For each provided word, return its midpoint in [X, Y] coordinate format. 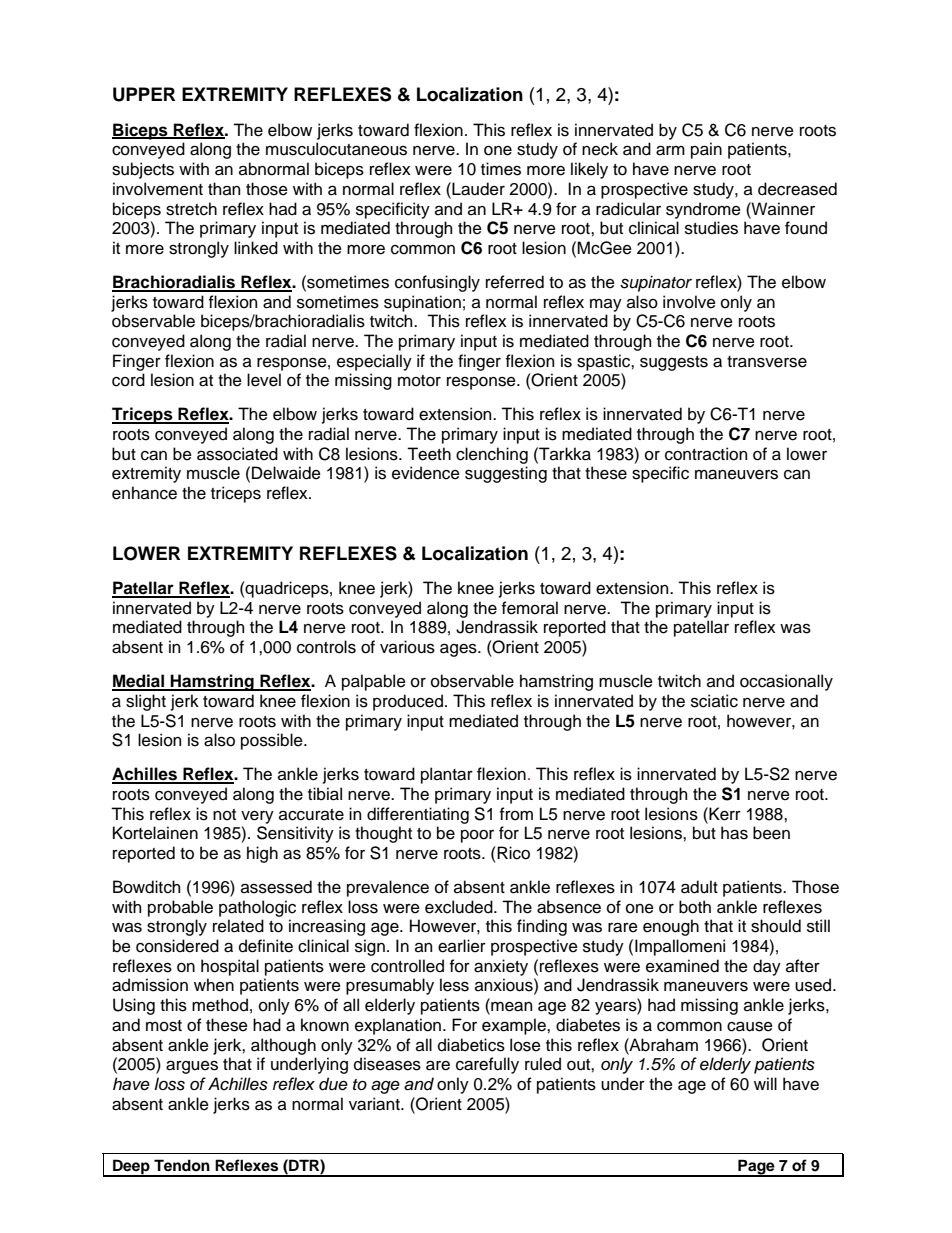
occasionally [786, 682]
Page [756, 1167]
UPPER [144, 94]
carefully [487, 1065]
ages [459, 650]
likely [589, 170]
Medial [139, 682]
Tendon [182, 1165]
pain [706, 150]
